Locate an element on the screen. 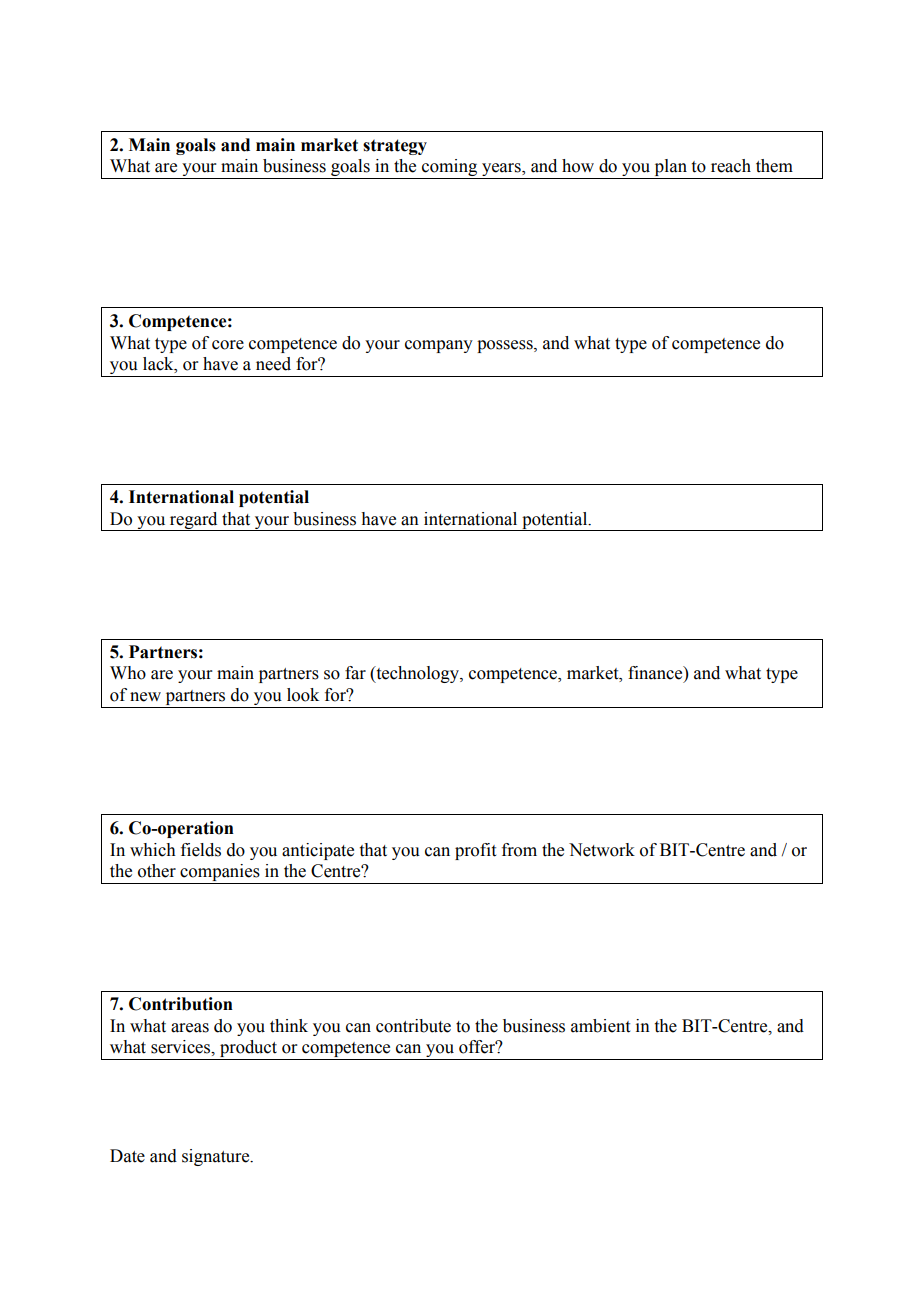 The image size is (924, 1308). Network is located at coordinates (602, 850).
